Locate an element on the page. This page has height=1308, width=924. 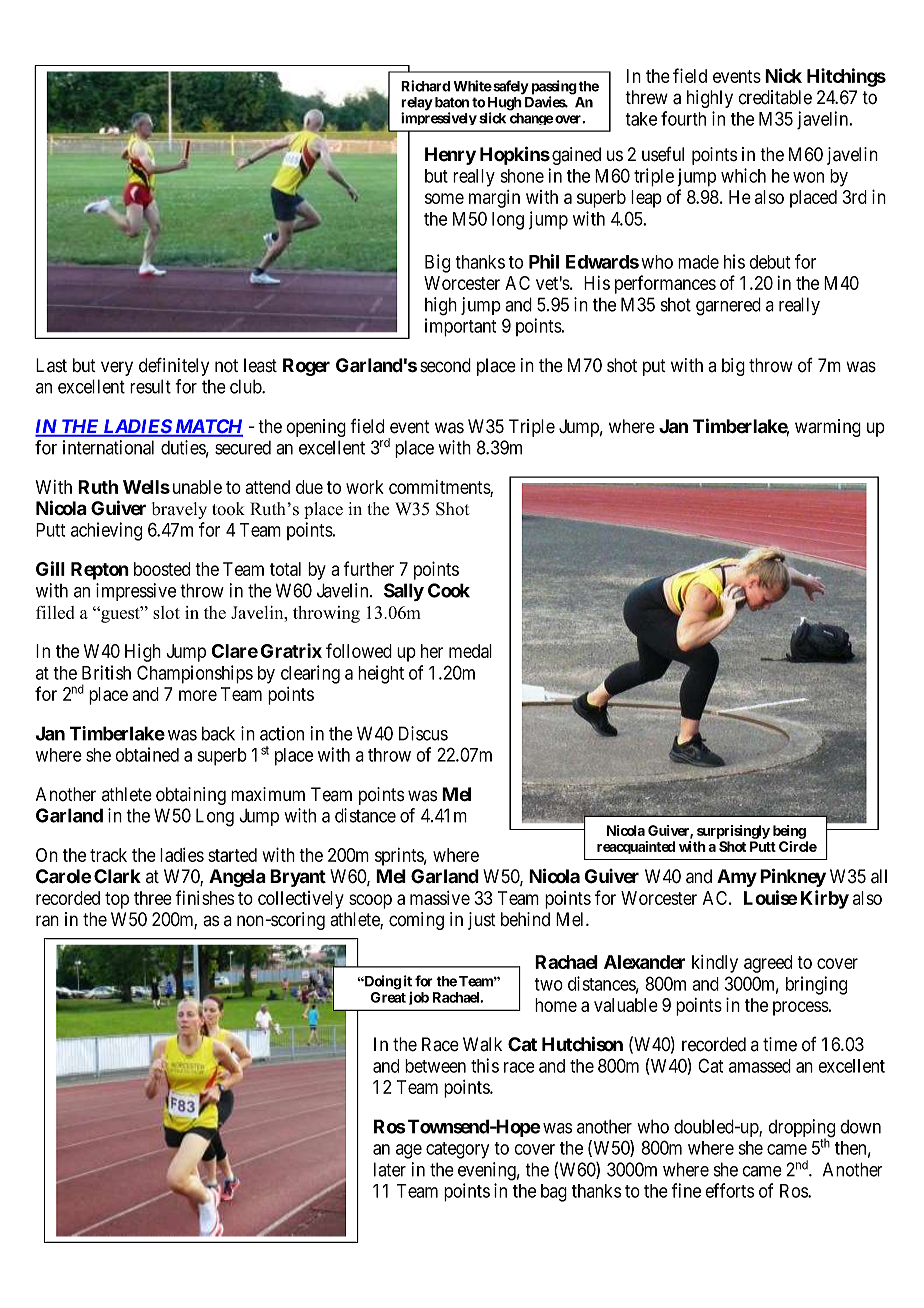
Discus is located at coordinates (423, 733).
